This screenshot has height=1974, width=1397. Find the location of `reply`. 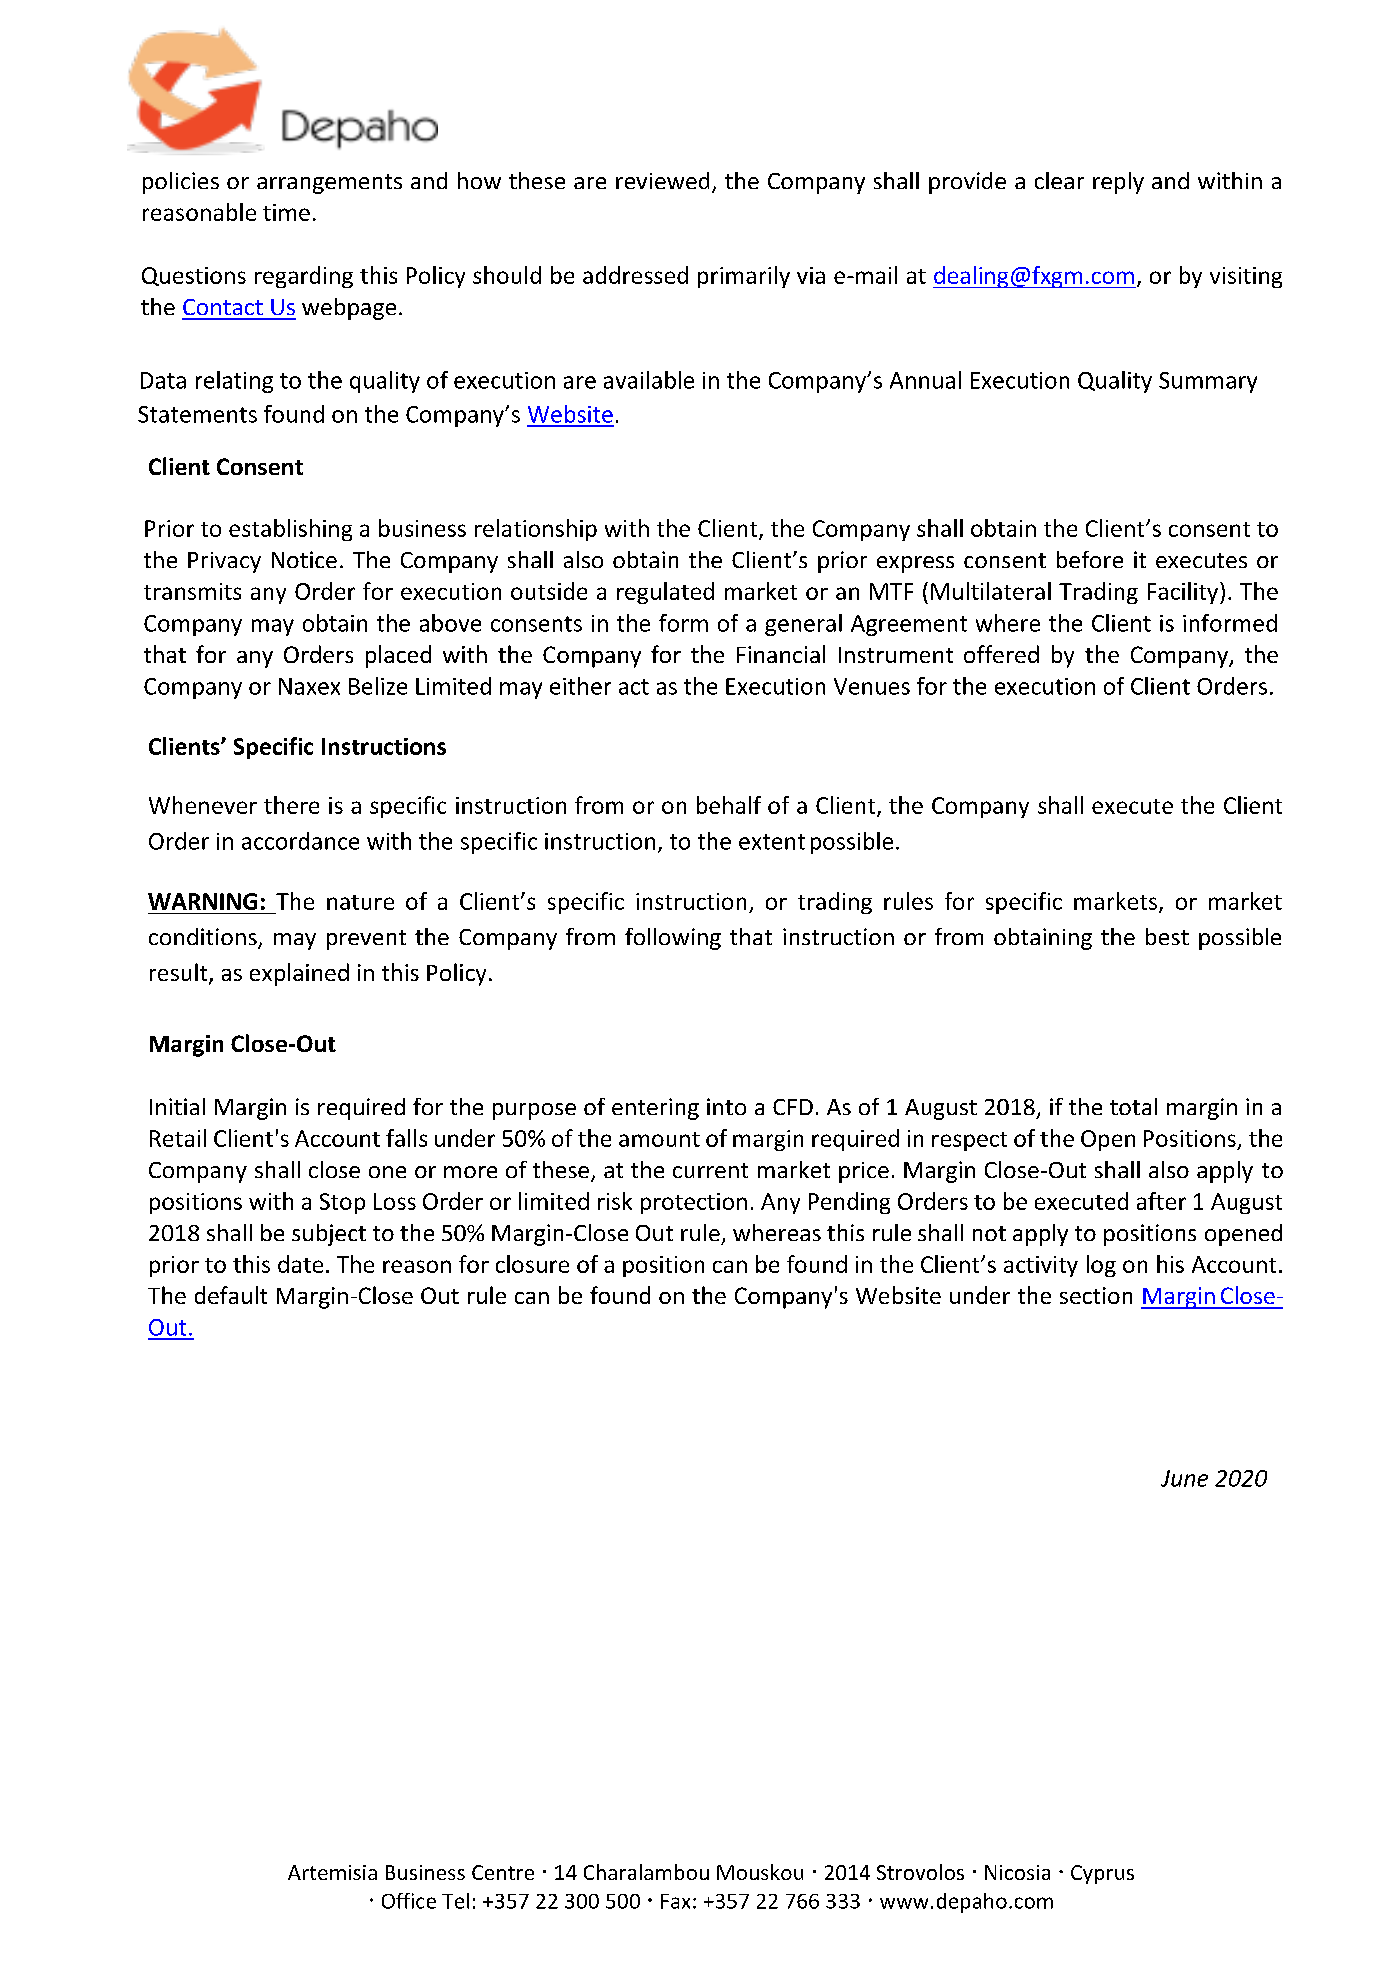

reply is located at coordinates (1118, 183).
